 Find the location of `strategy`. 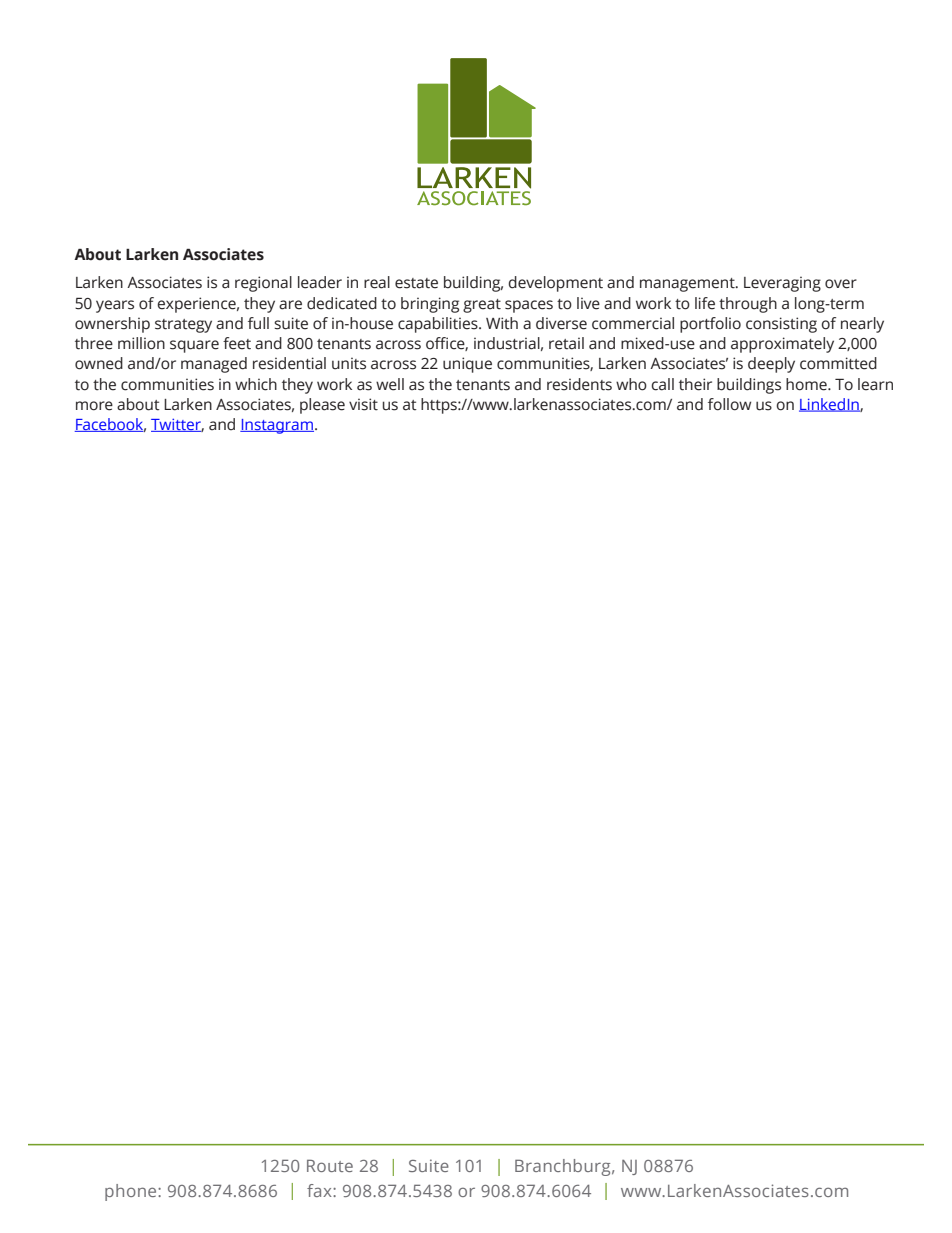

strategy is located at coordinates (183, 326).
